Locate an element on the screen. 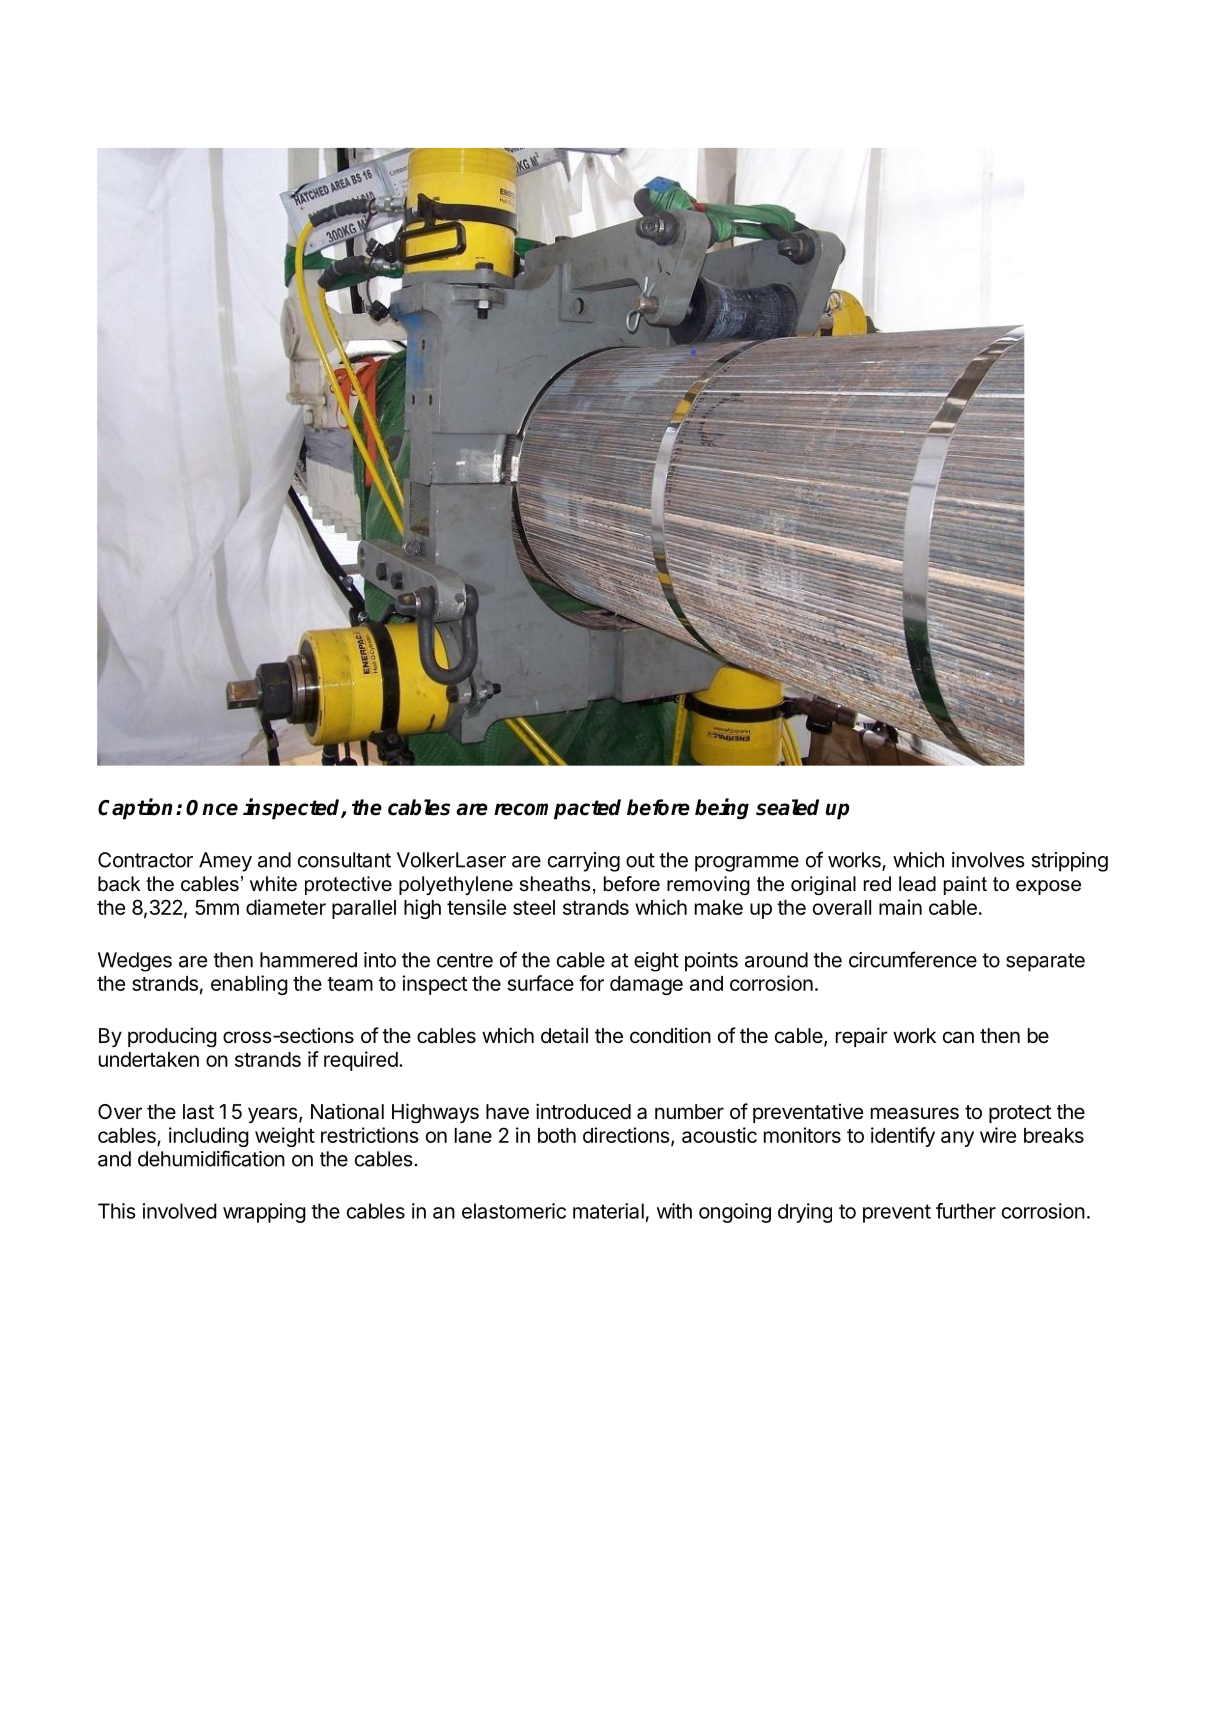 The image size is (1223, 1729). sealed is located at coordinates (787, 807).
